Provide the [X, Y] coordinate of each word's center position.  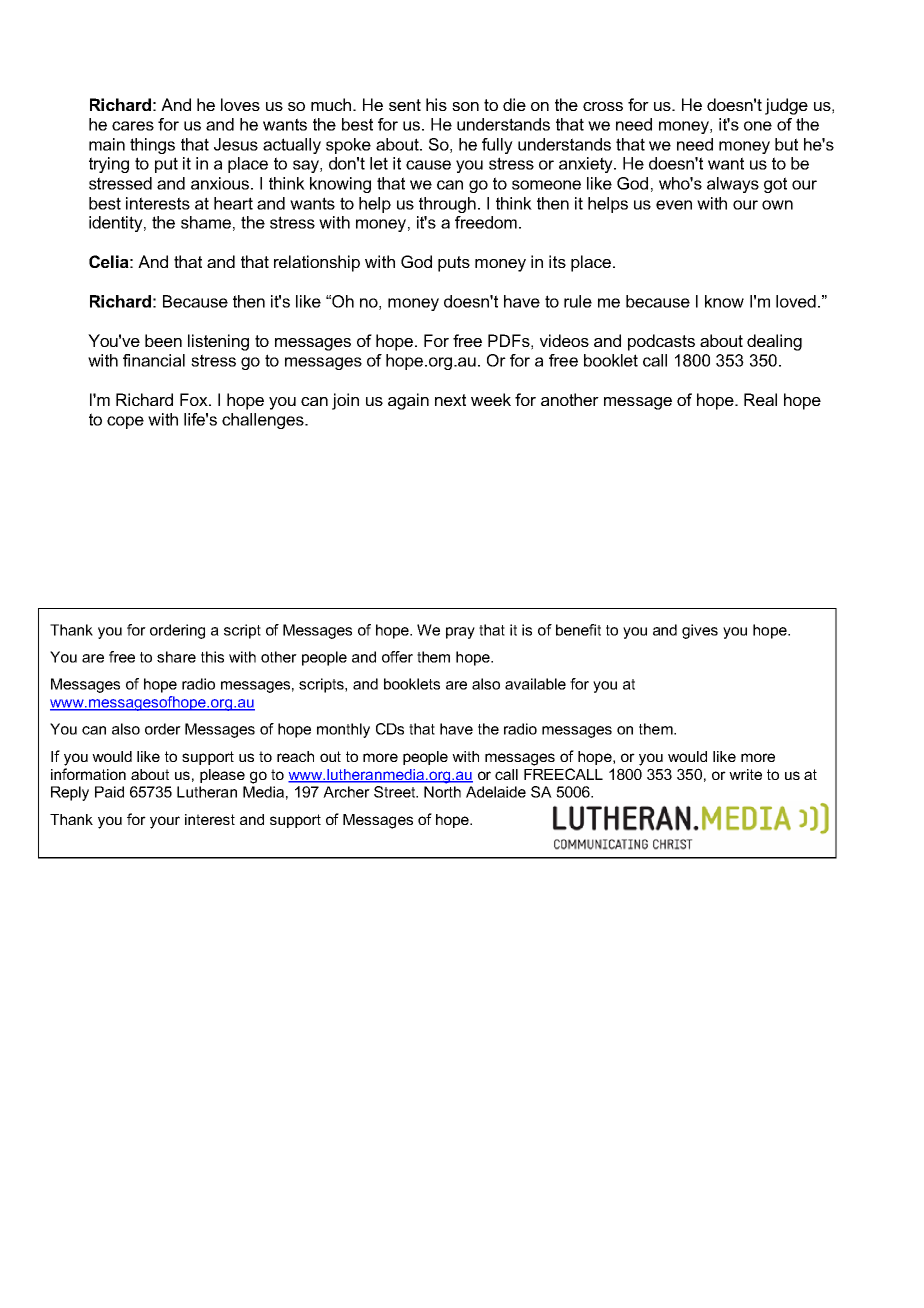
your [165, 822]
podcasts [661, 342]
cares [133, 126]
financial [154, 360]
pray [460, 633]
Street [396, 792]
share [176, 657]
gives [700, 631]
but [786, 144]
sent [405, 105]
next [450, 400]
